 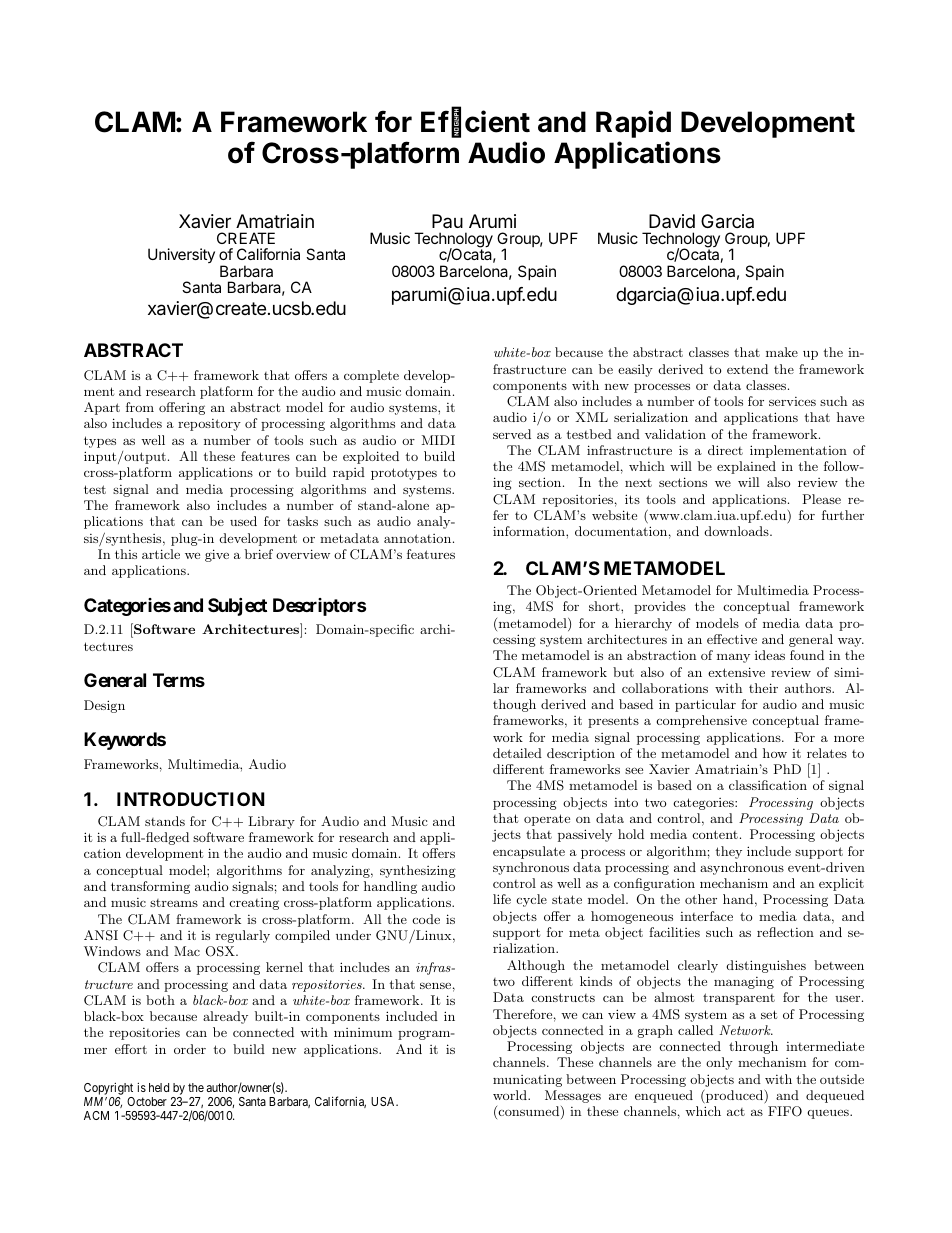 I want to click on world, so click(x=511, y=1095).
